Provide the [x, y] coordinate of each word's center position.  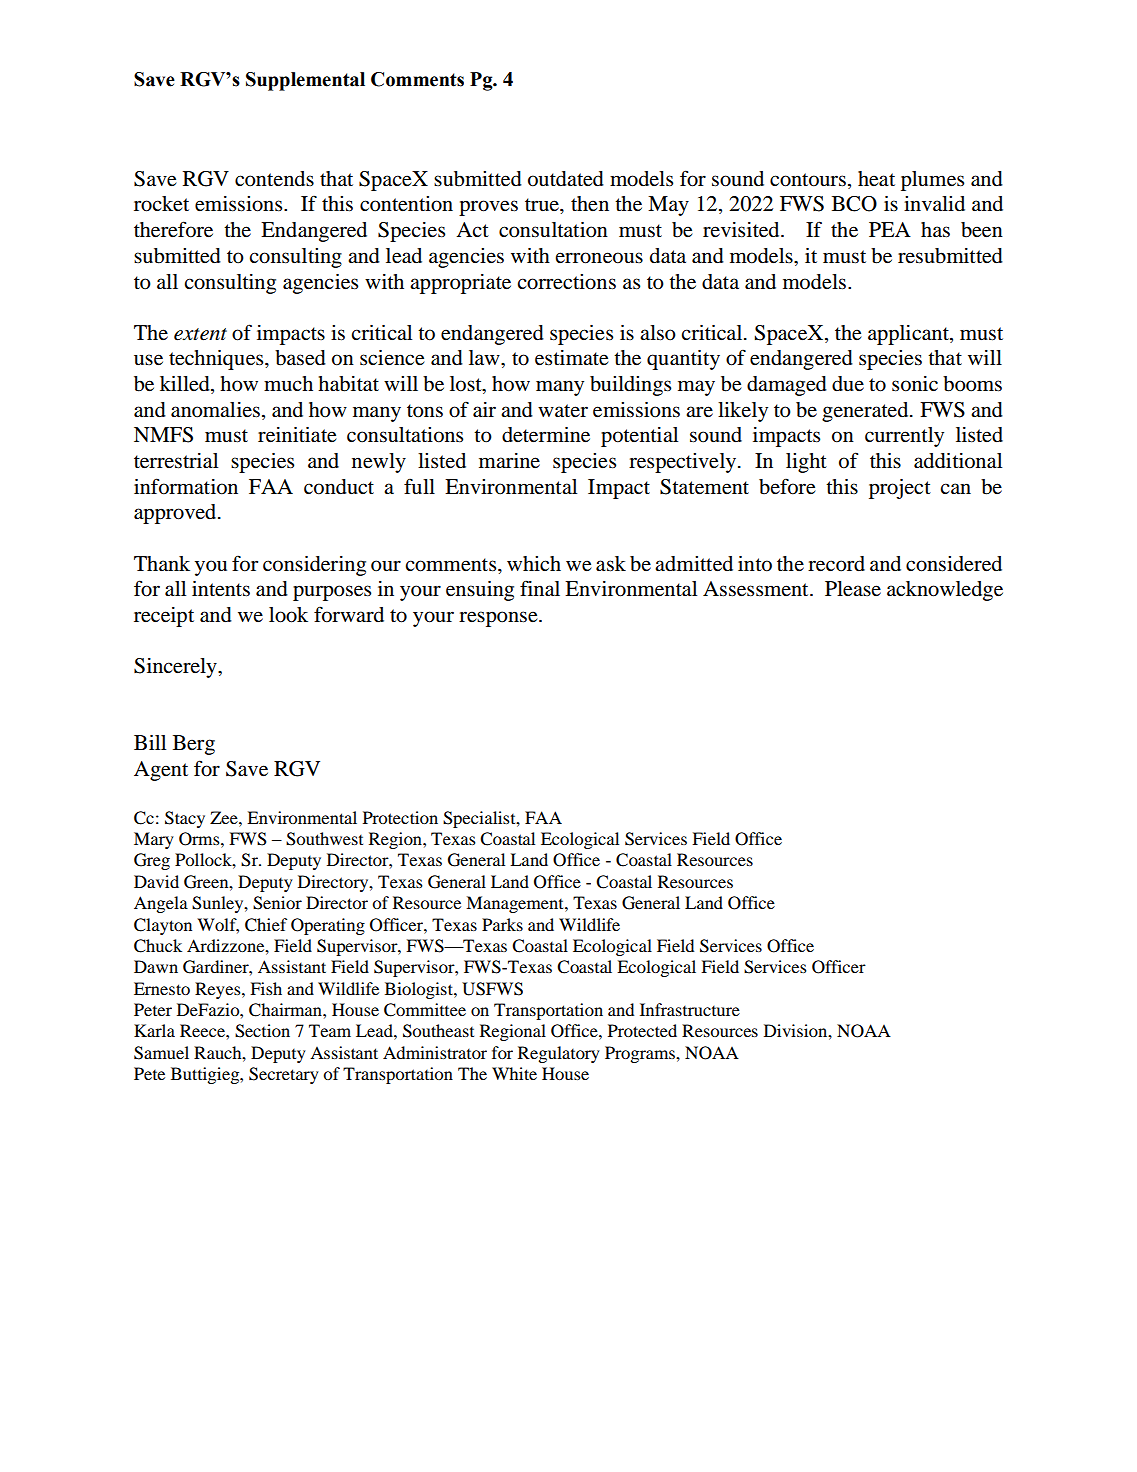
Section [262, 1031]
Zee [225, 817]
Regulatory [559, 1054]
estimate [572, 358]
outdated [566, 179]
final [540, 588]
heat [876, 179]
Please [853, 589]
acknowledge [945, 591]
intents [221, 589]
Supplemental [305, 81]
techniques [217, 360]
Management [516, 904]
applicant [909, 335]
